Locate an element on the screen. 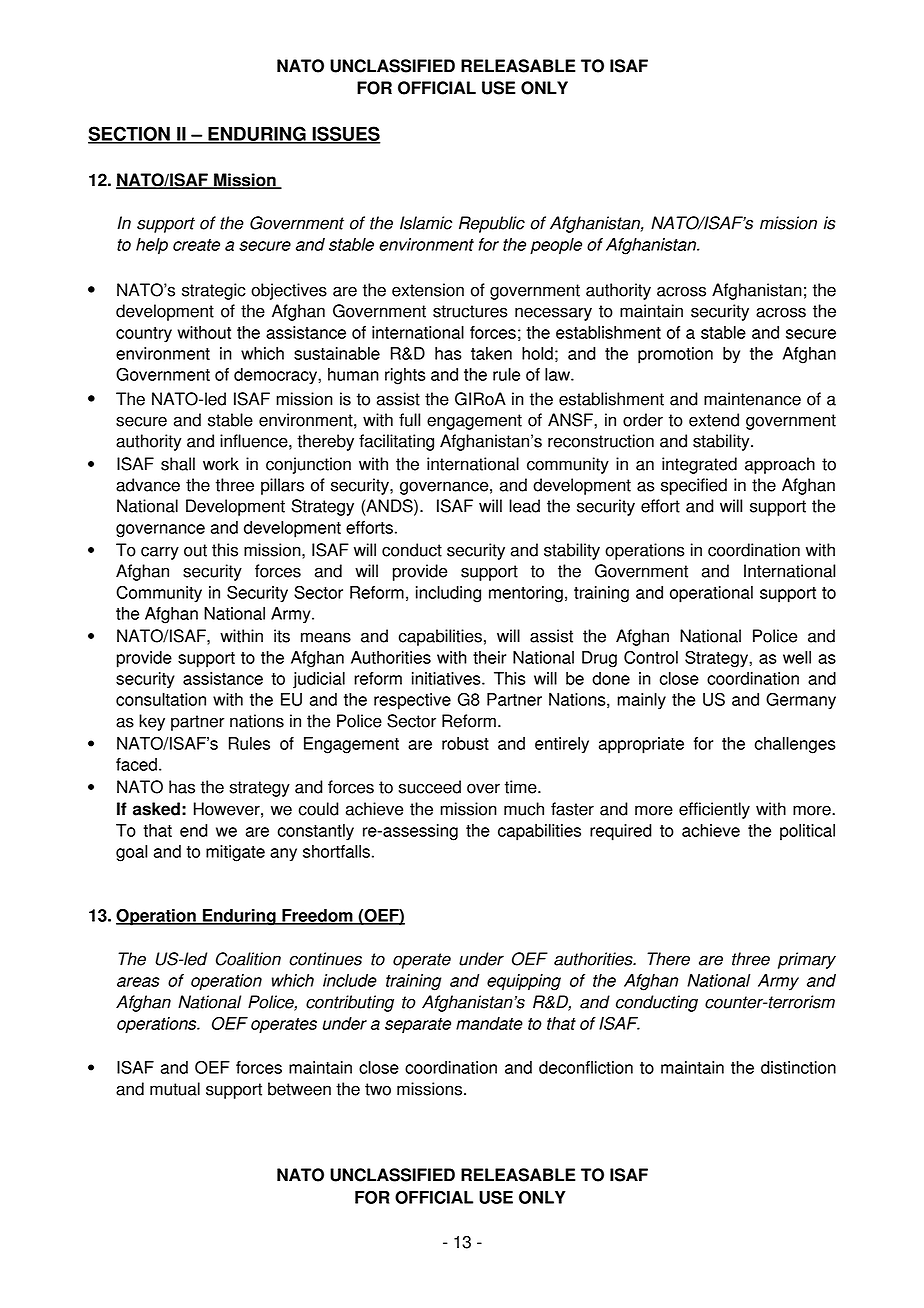 This screenshot has height=1308, width=924. Republic is located at coordinates (492, 224).
